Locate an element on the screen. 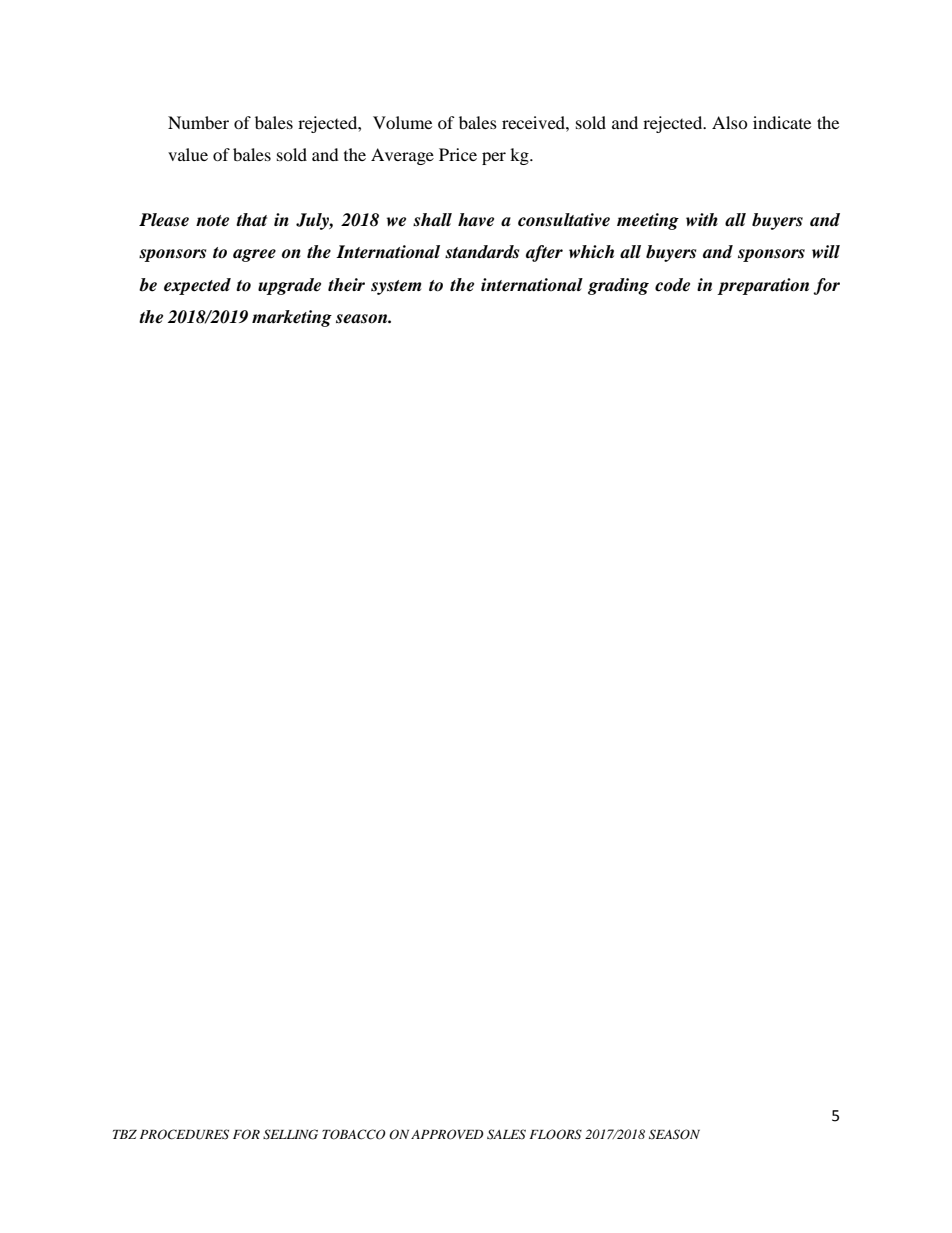 Image resolution: width=952 pixels, height=1233 pixels. per is located at coordinates (494, 158).
